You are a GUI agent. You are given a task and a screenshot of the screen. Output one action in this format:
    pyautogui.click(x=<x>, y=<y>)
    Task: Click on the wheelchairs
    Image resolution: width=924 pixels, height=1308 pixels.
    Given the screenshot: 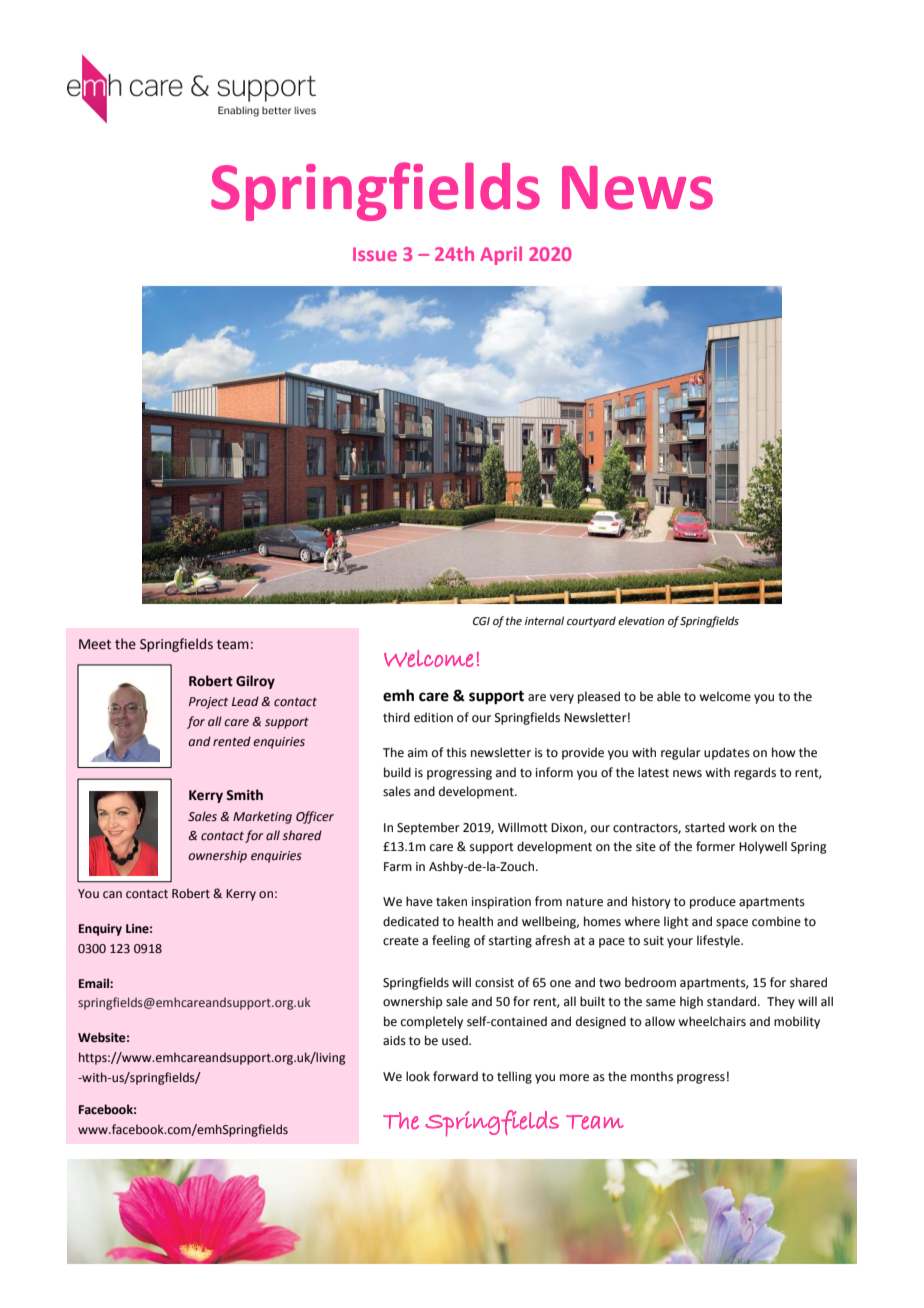 What is the action you would take?
    pyautogui.click(x=712, y=1021)
